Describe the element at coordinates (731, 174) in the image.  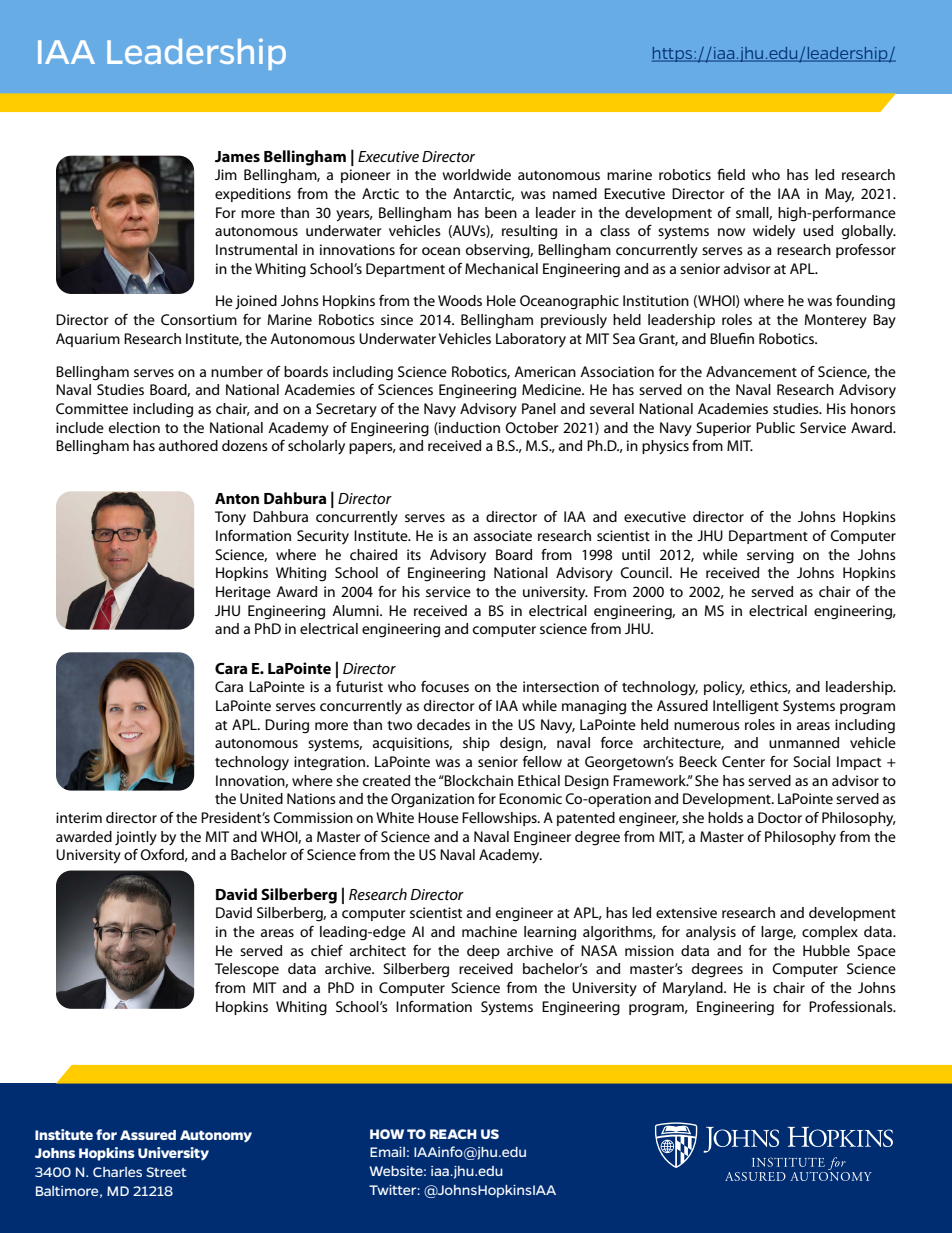
I see `field` at that location.
